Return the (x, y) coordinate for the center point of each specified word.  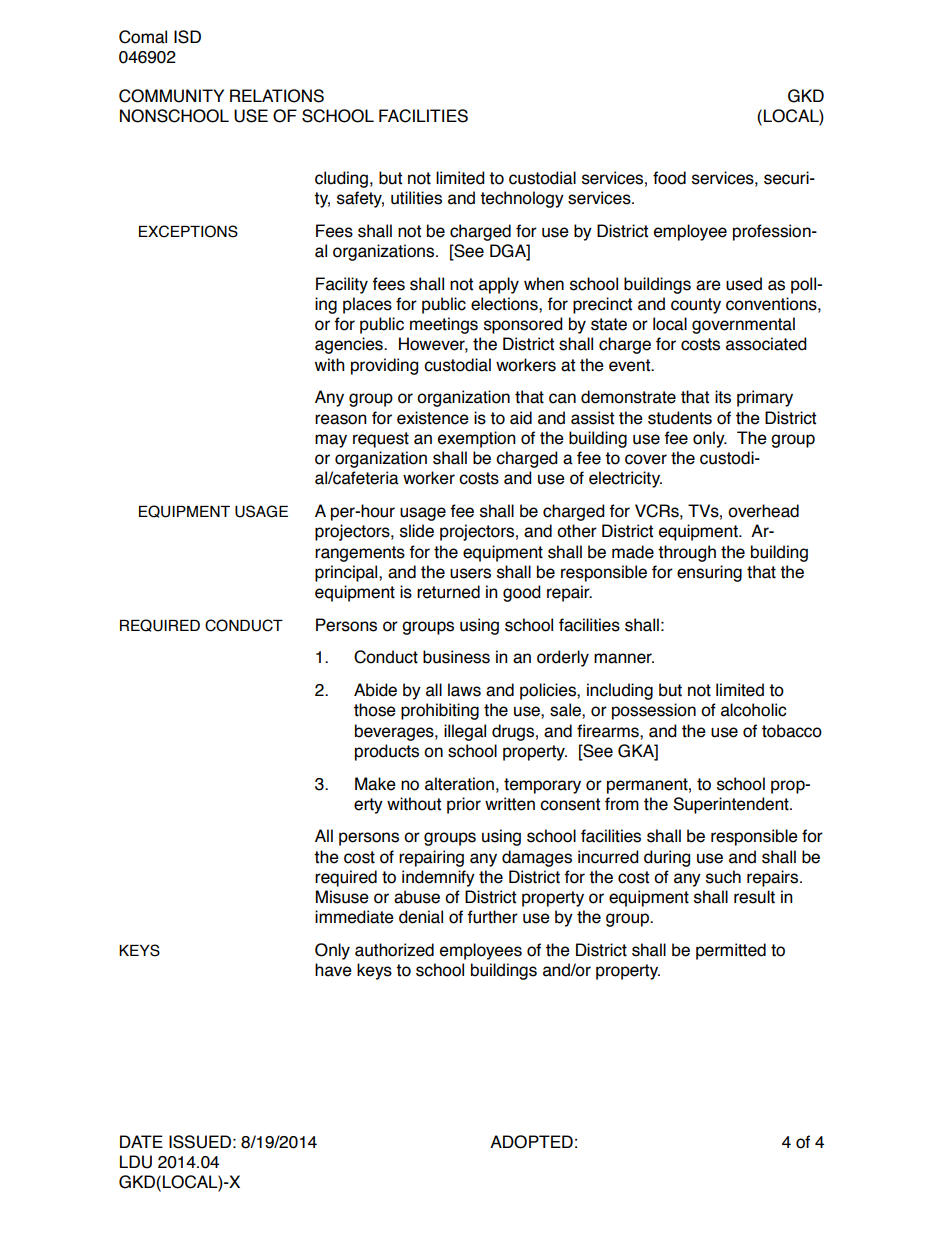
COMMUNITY (171, 96)
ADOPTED (531, 1142)
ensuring (709, 573)
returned (448, 592)
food (669, 178)
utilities (416, 198)
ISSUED (200, 1142)
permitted (731, 951)
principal (347, 573)
